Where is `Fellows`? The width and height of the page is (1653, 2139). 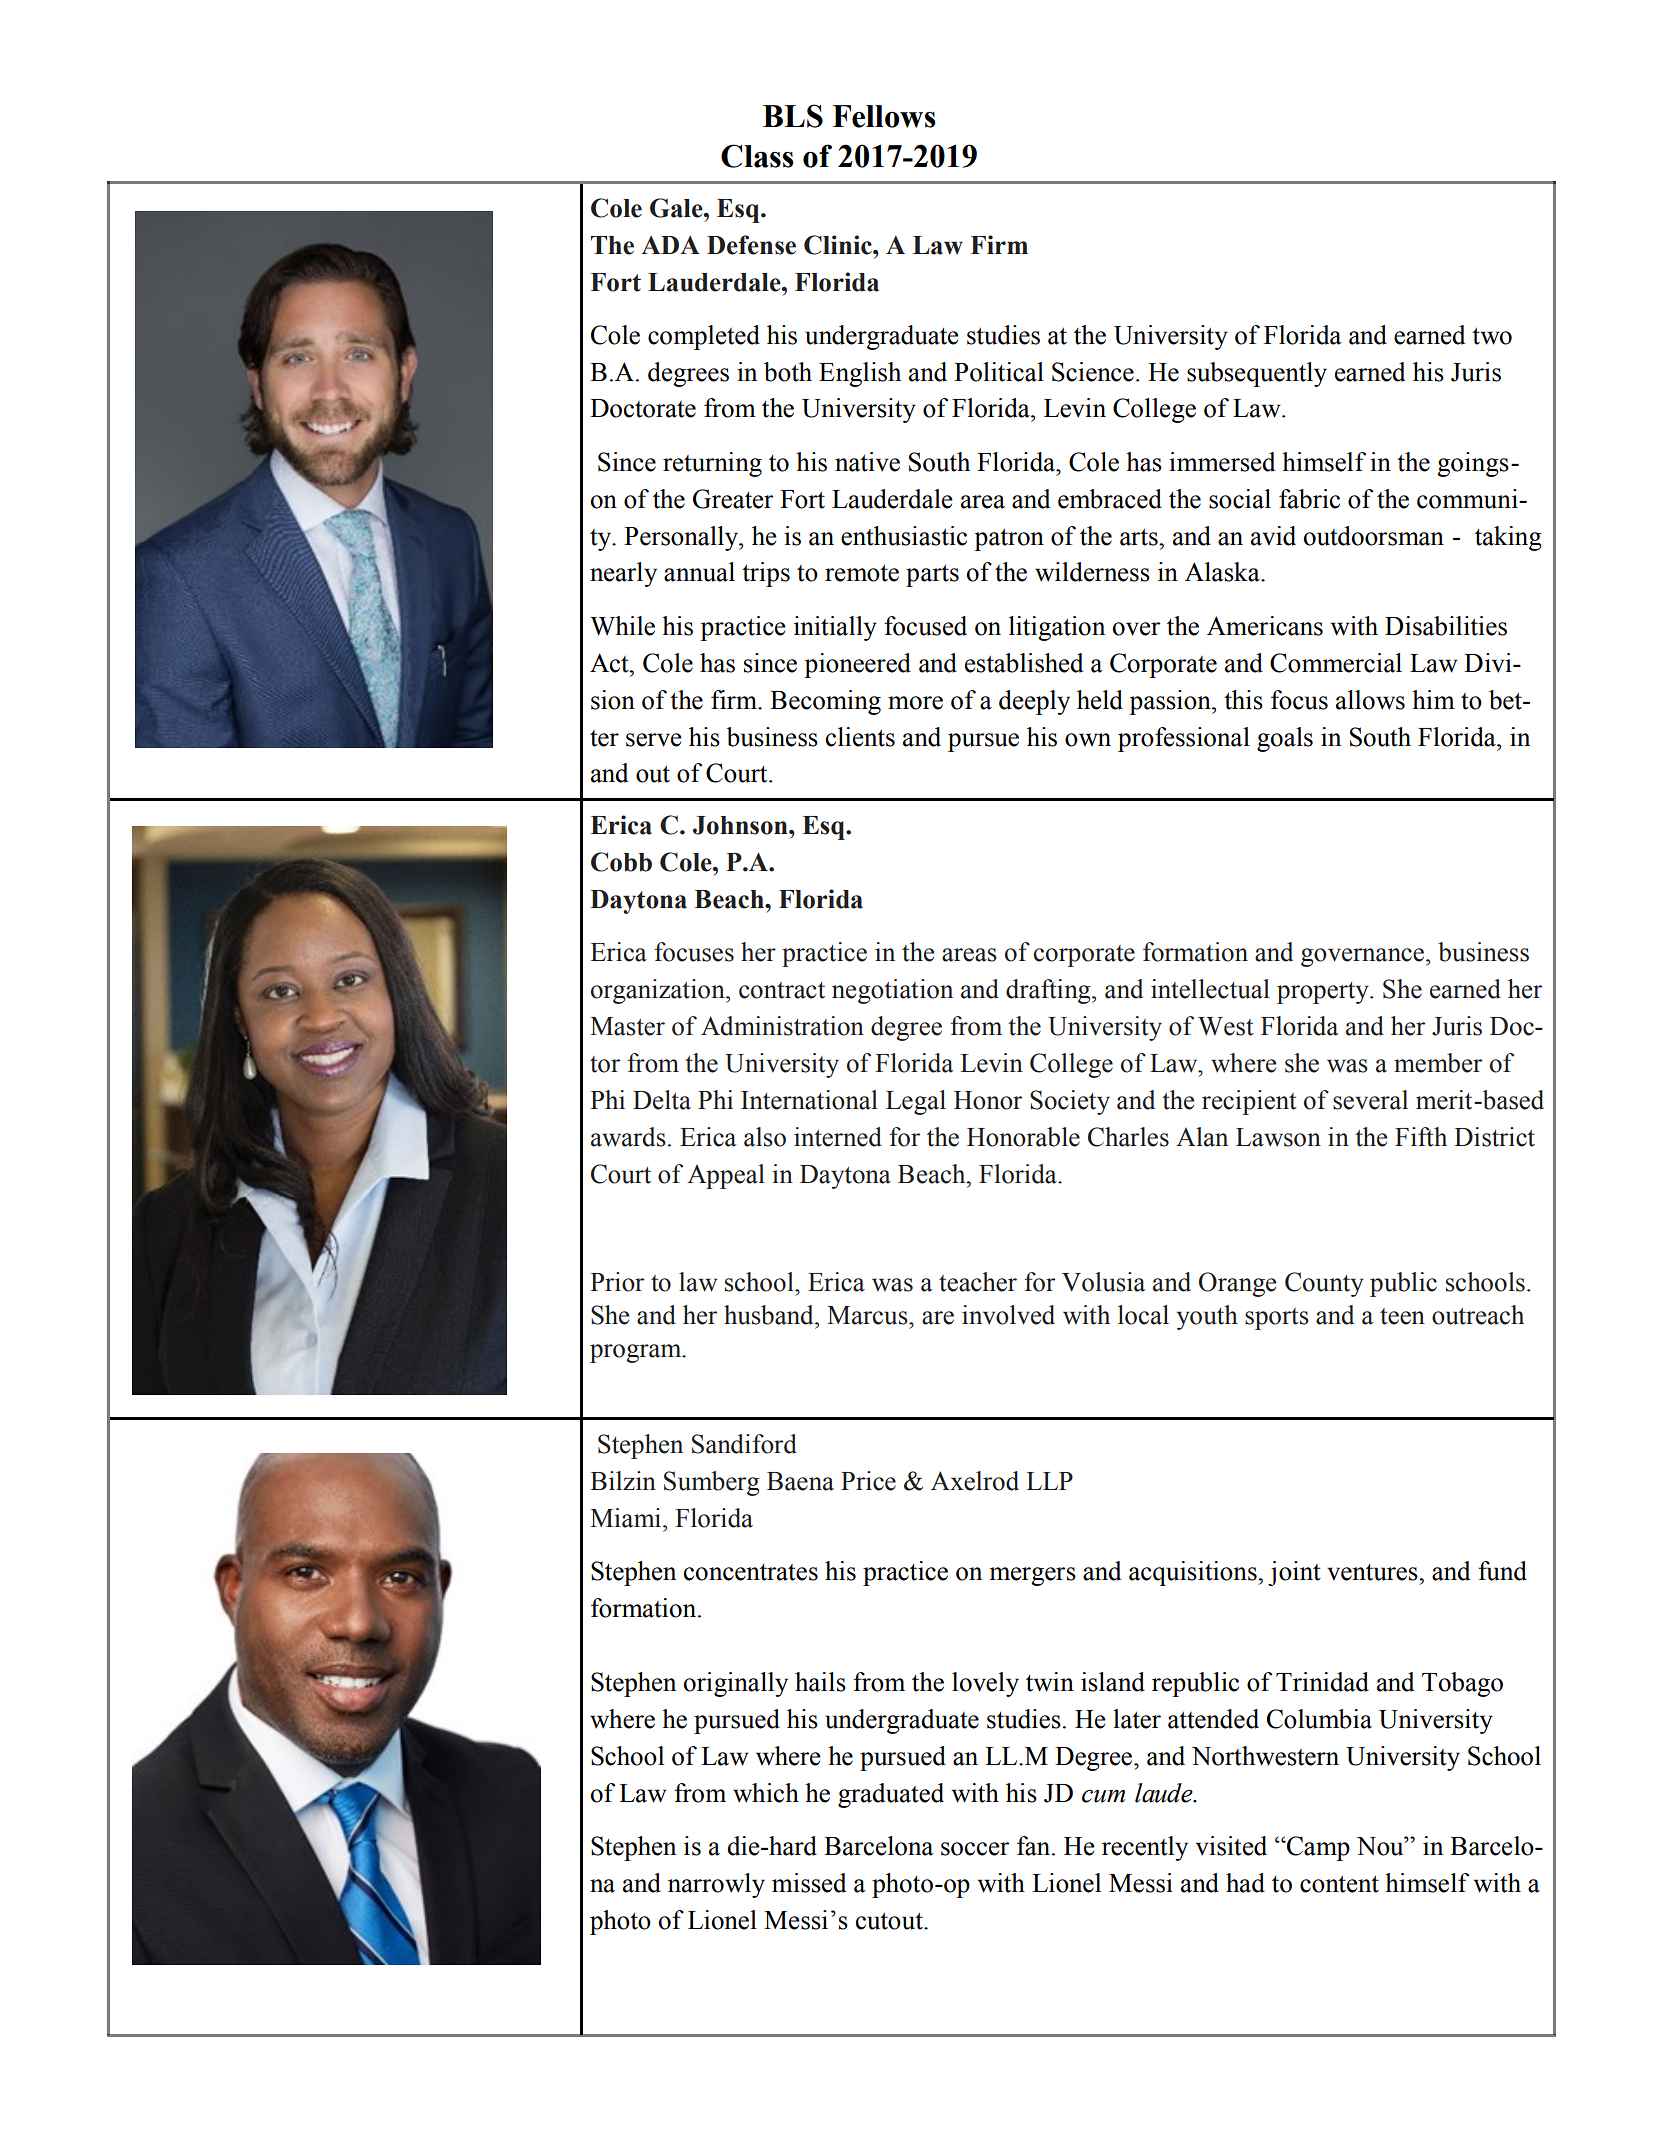
Fellows is located at coordinates (884, 116).
